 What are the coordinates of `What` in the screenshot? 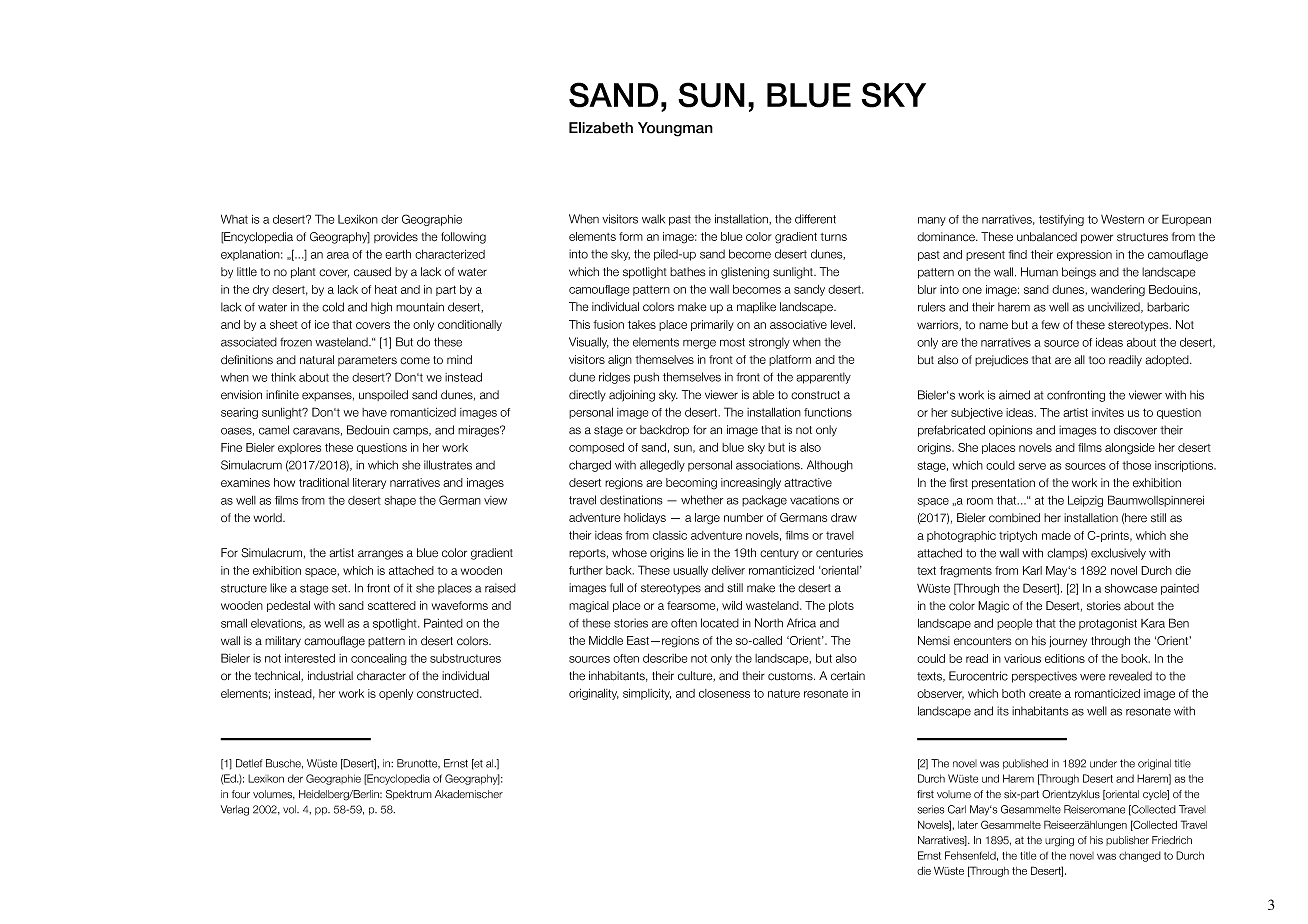 It's located at (234, 219).
